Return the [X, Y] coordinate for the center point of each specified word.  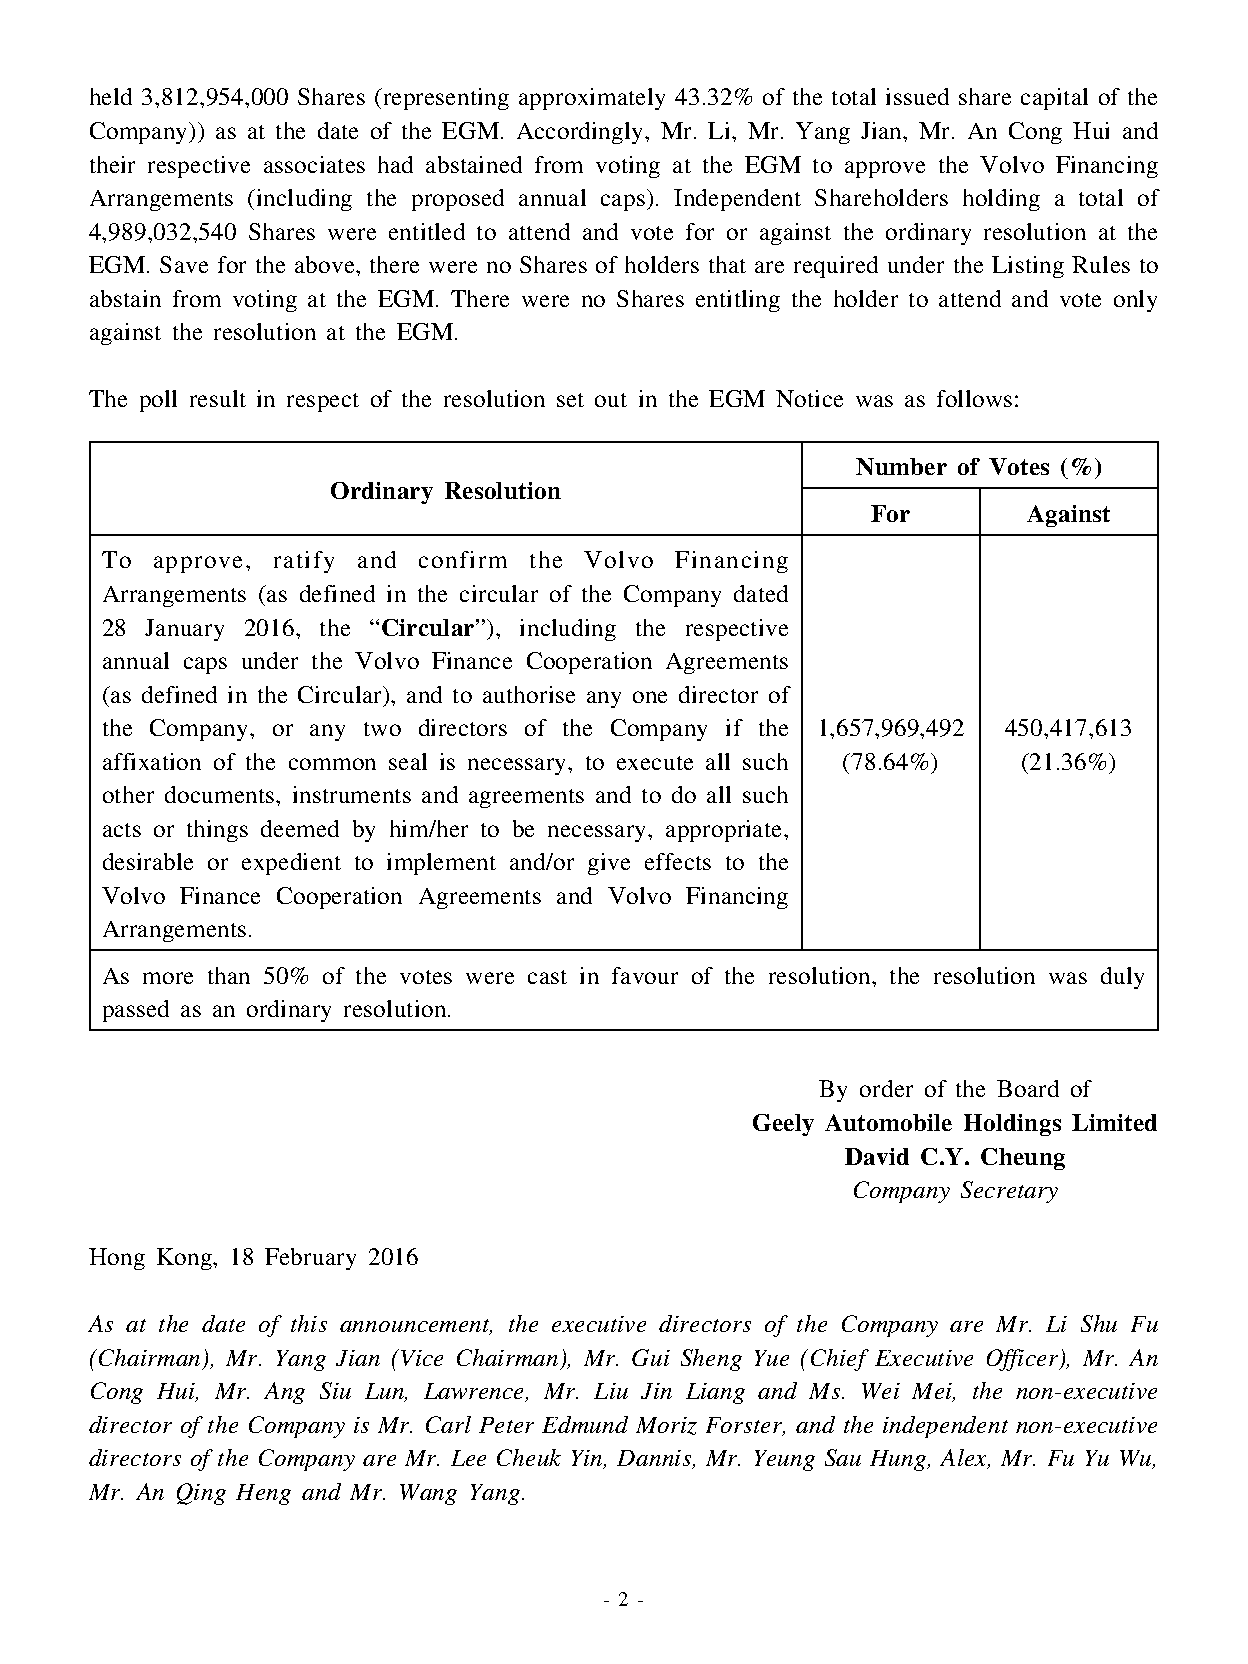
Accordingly [581, 133]
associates [314, 164]
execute [655, 763]
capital [1054, 99]
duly [1122, 978]
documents [221, 794]
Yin [588, 1459]
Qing [201, 1494]
